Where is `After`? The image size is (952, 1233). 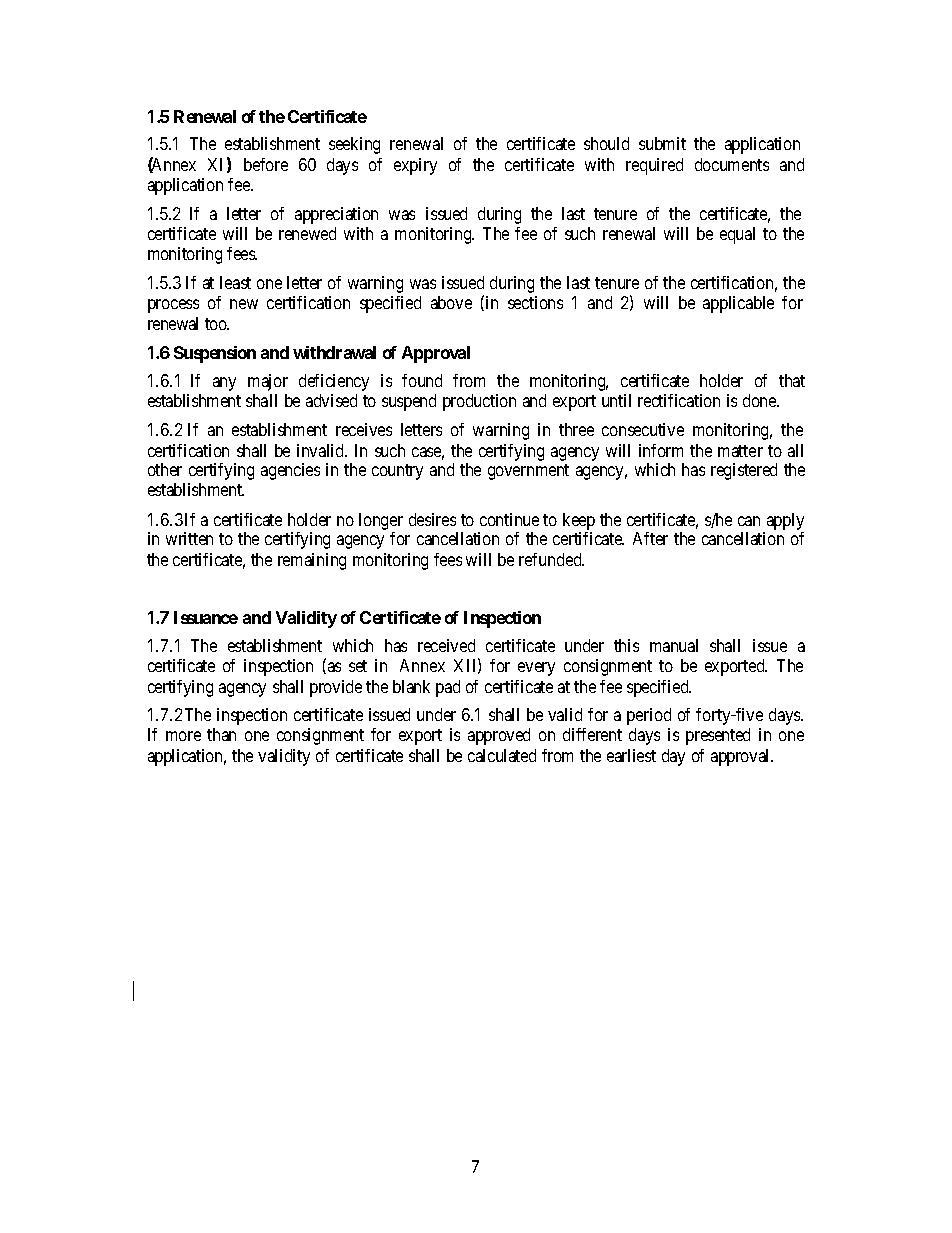
After is located at coordinates (650, 538).
